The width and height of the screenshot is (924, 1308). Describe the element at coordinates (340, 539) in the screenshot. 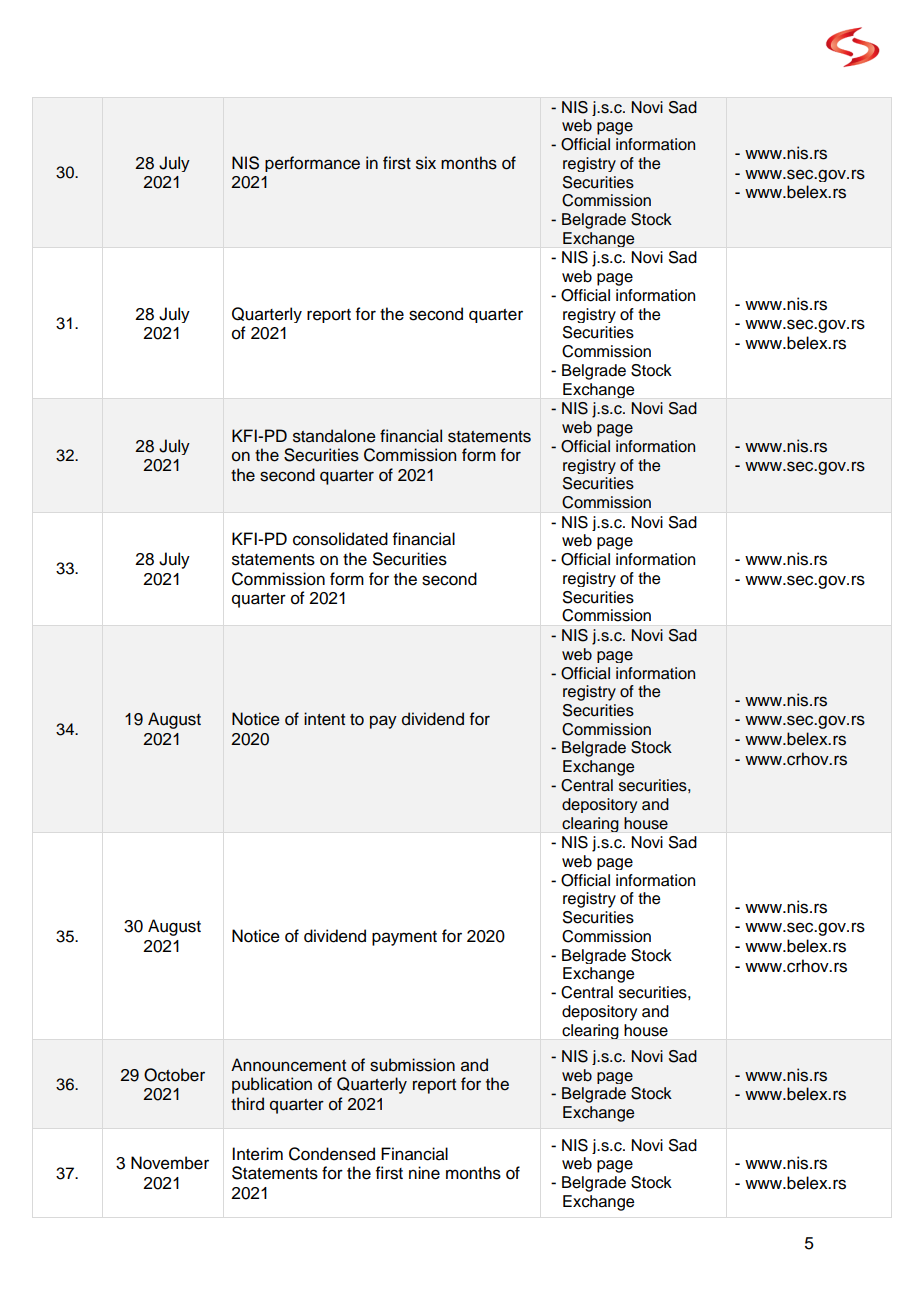

I see `consolidated` at that location.
